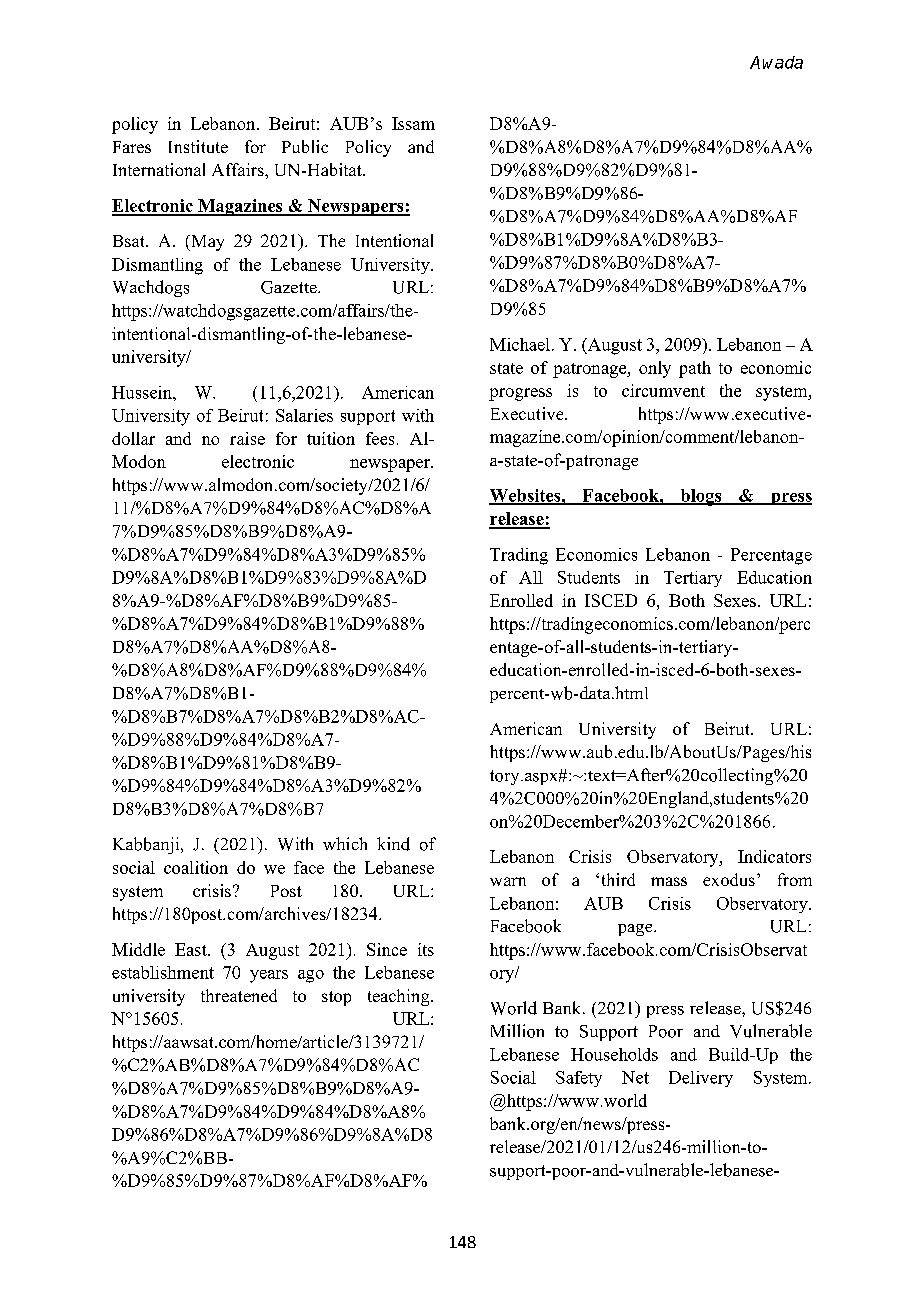 This screenshot has height=1308, width=924. I want to click on raise, so click(247, 438).
